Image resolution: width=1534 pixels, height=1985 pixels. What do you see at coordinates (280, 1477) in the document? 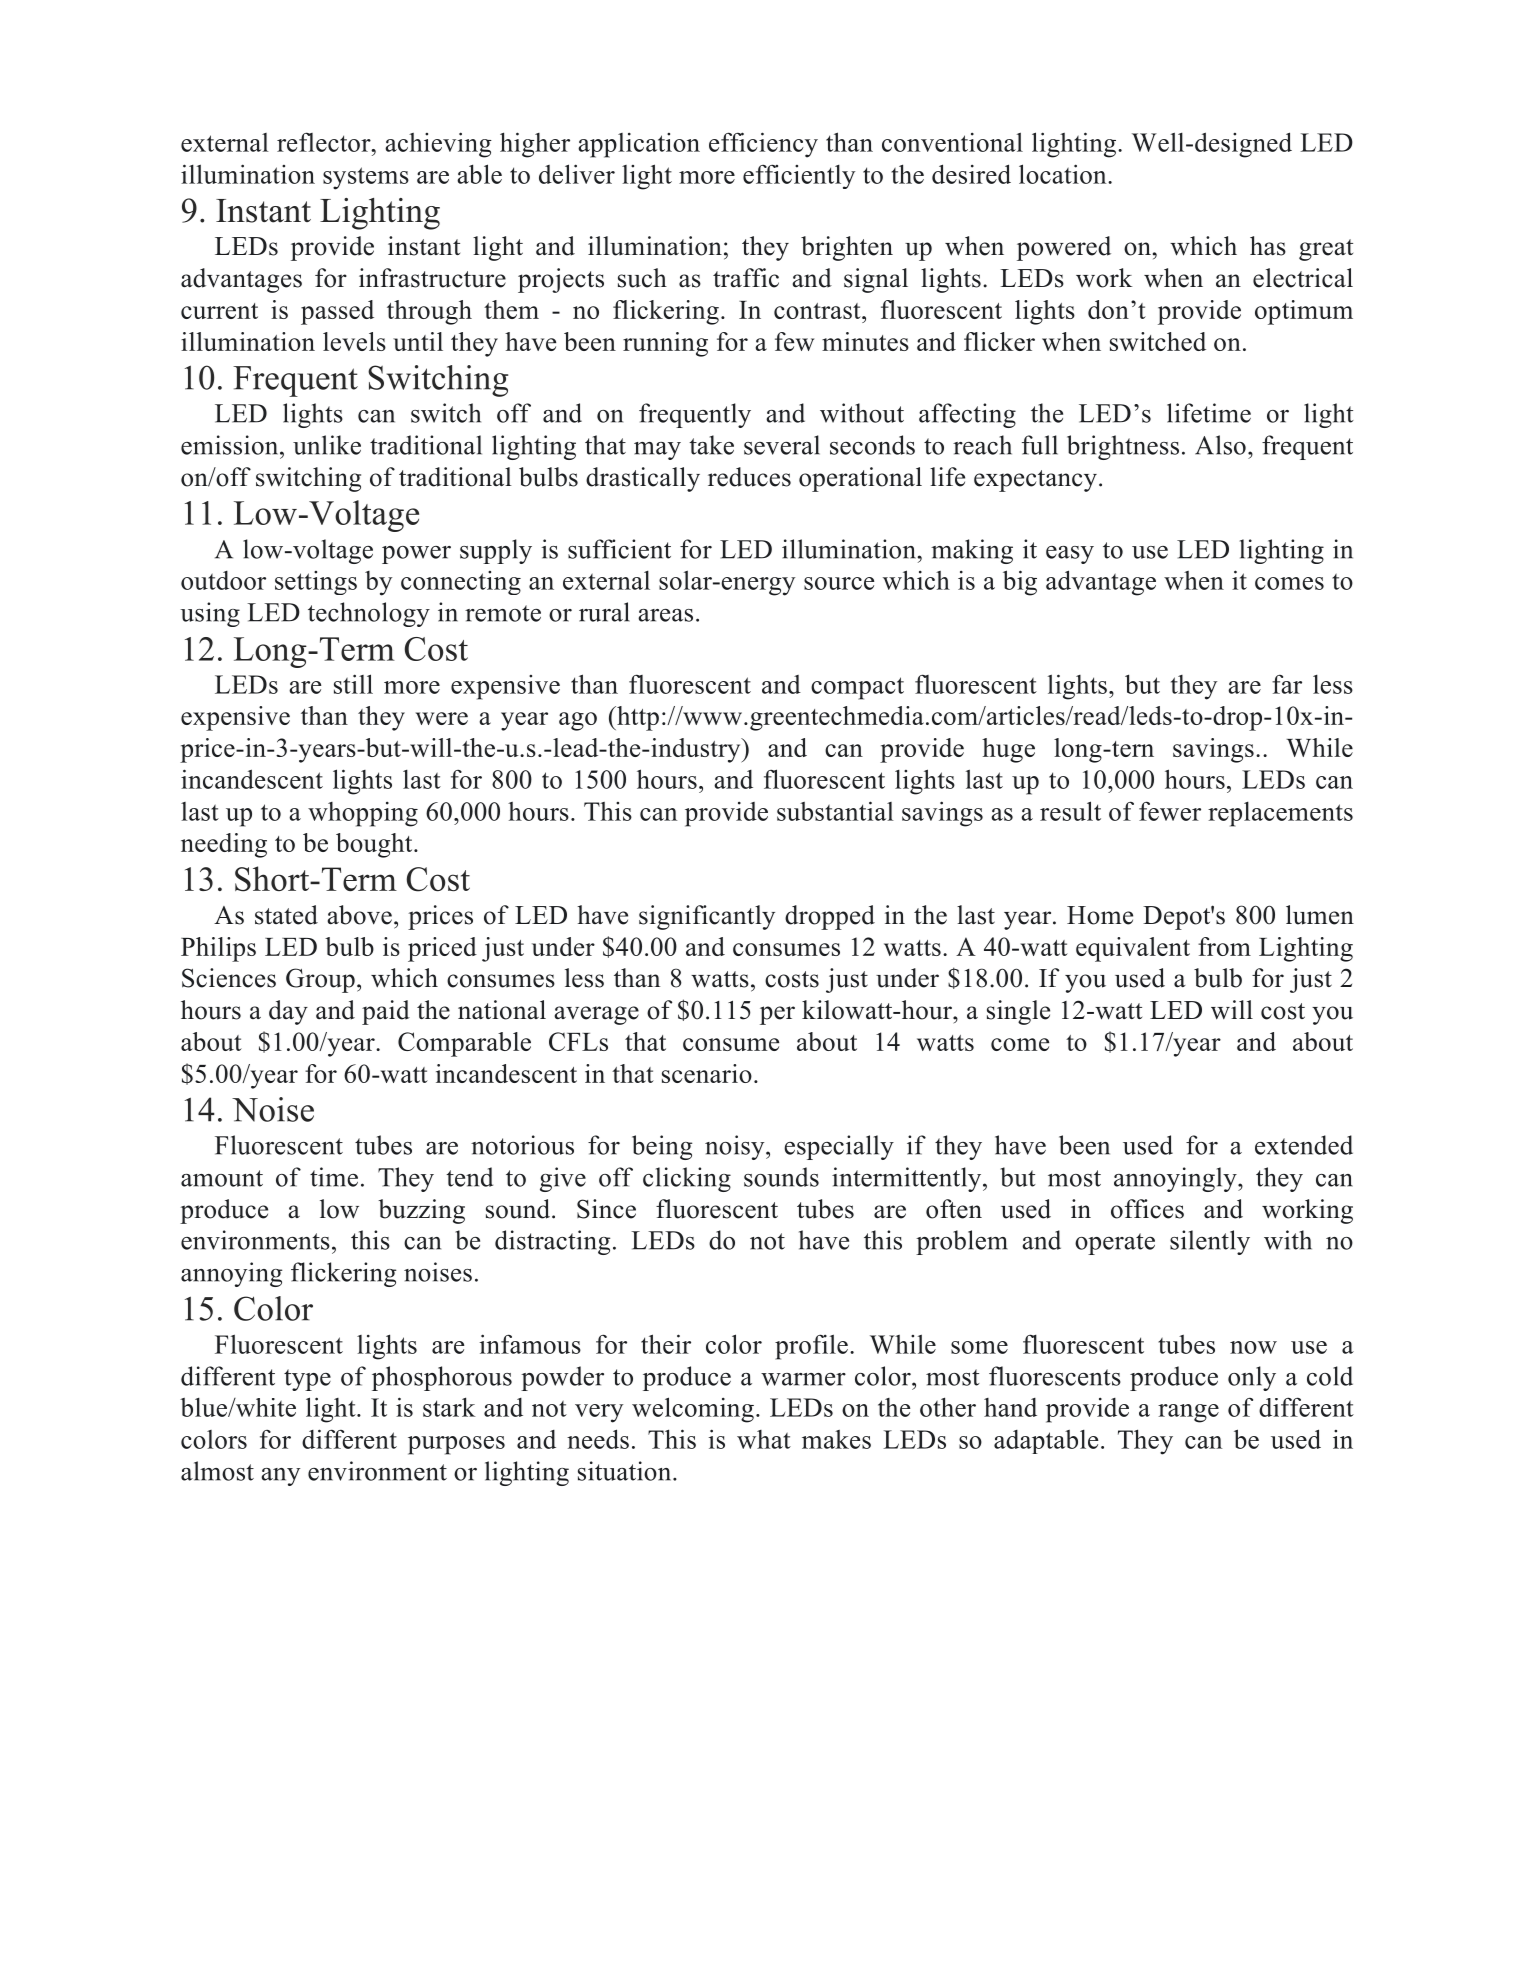
I see `any` at bounding box center [280, 1477].
